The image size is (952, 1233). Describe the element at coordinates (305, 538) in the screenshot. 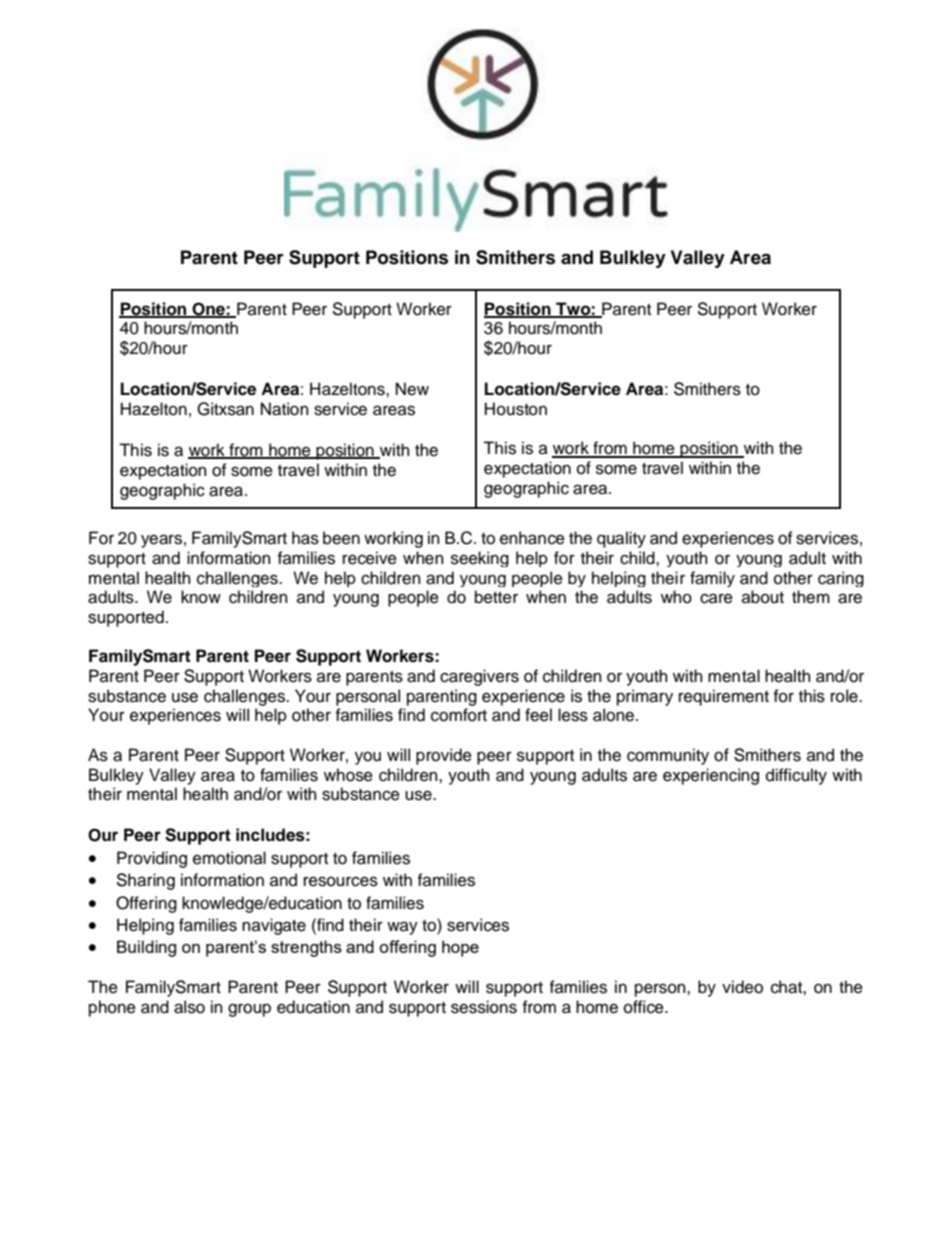

I see `has` at that location.
